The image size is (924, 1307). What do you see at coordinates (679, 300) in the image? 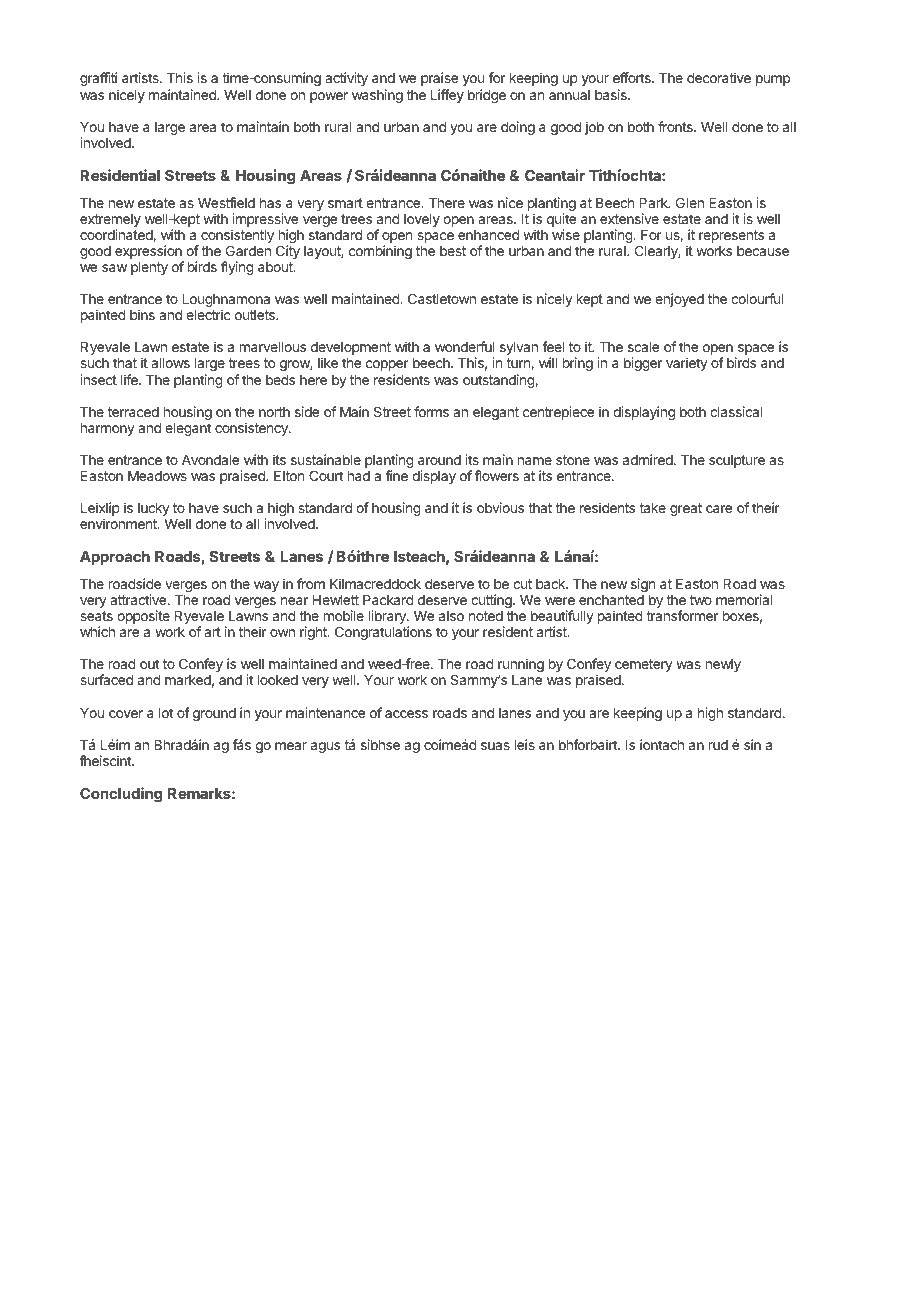
I see `enjoyed` at bounding box center [679, 300].
